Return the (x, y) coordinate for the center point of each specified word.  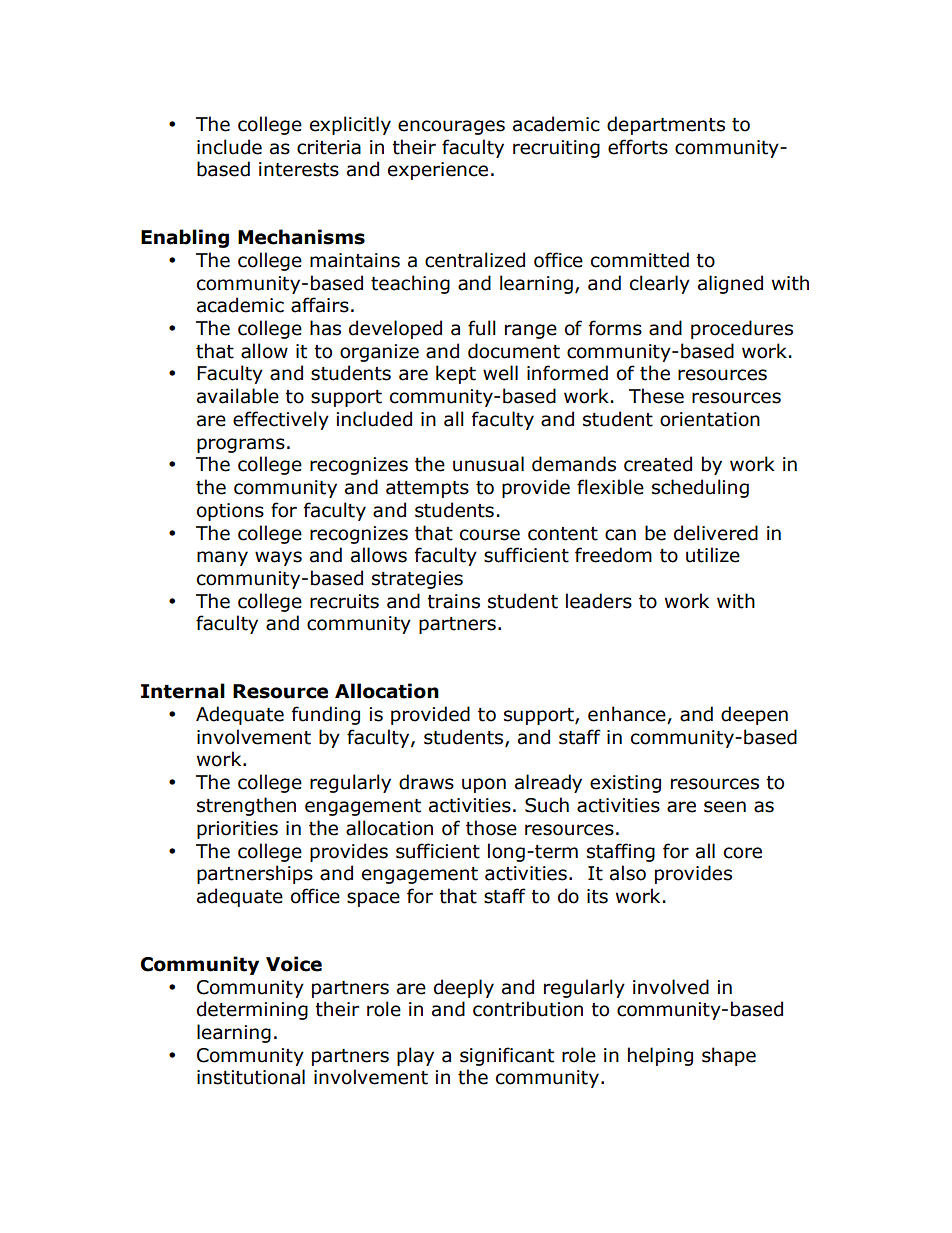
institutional (251, 1077)
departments (666, 125)
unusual (488, 464)
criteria (329, 147)
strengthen (246, 806)
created (658, 464)
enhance (628, 715)
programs (241, 445)
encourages (451, 127)
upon (484, 785)
